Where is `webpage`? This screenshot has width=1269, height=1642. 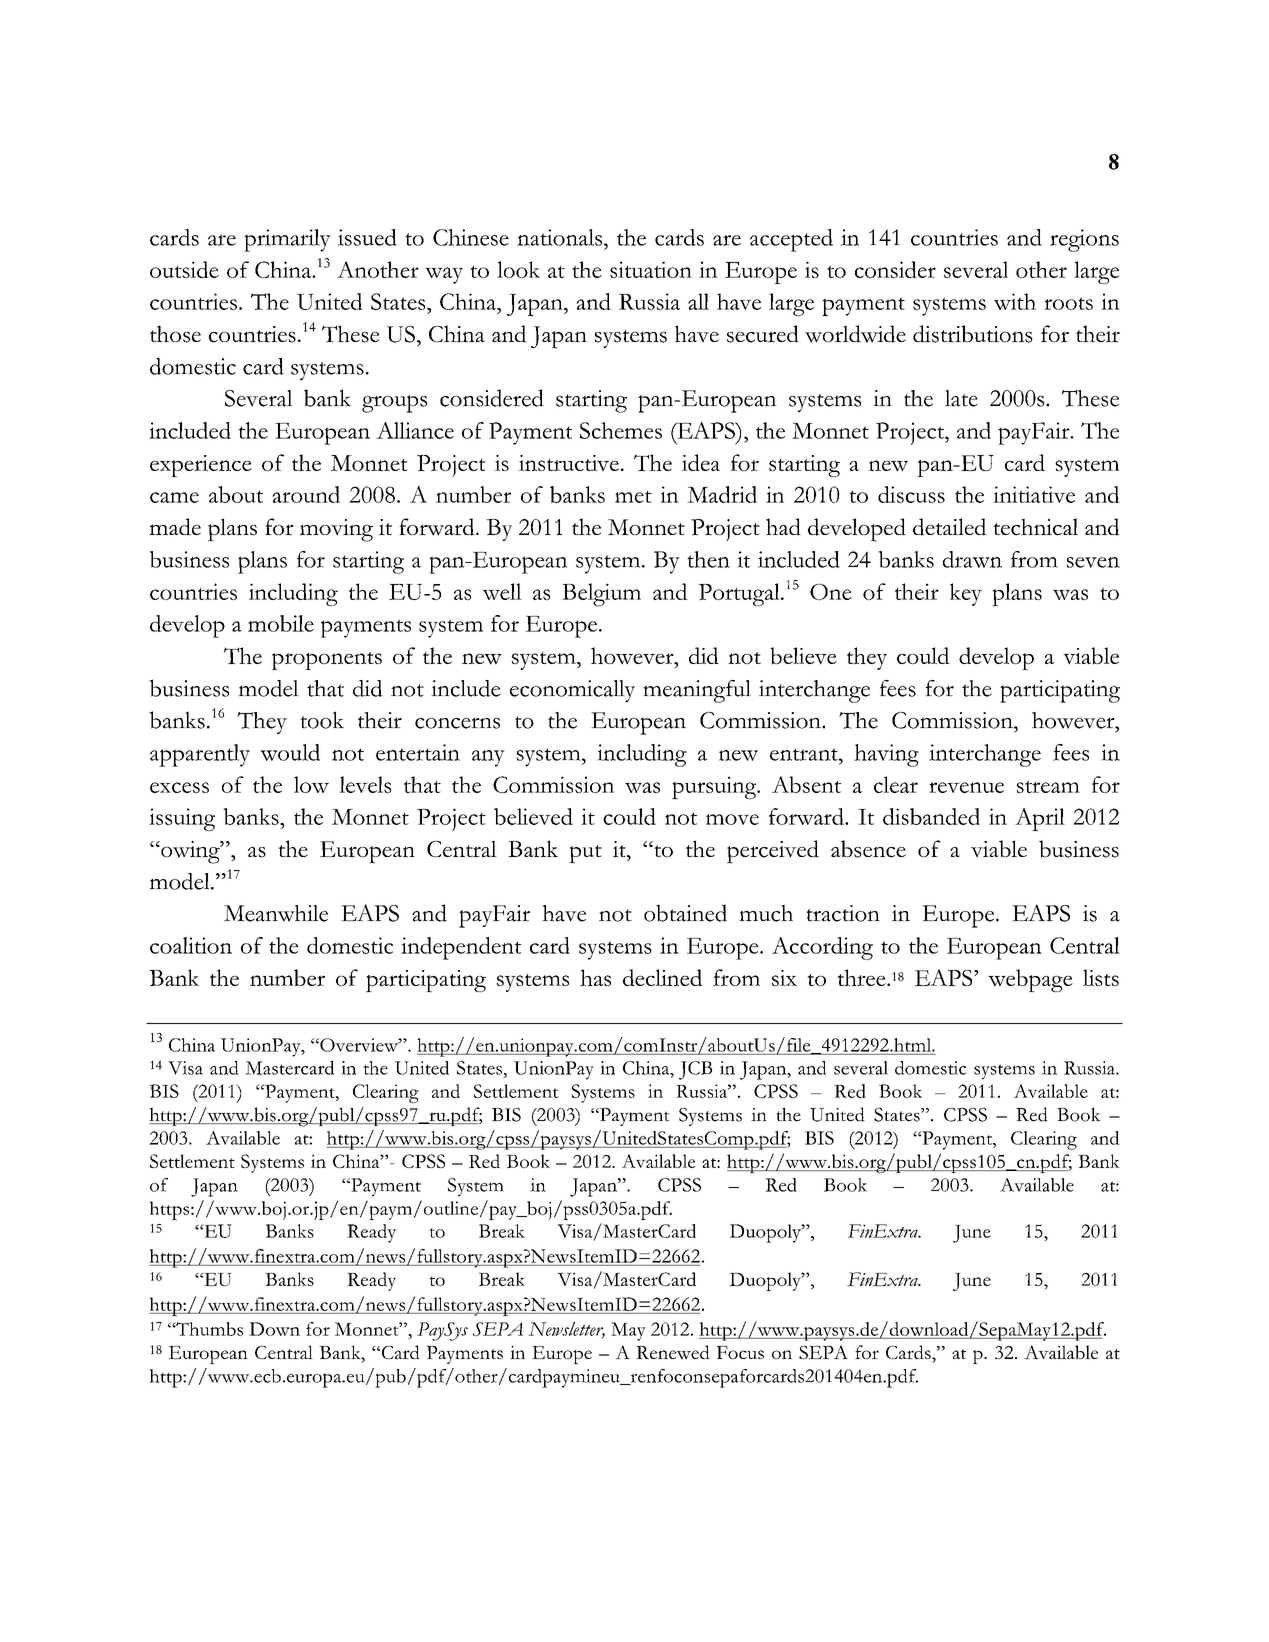 webpage is located at coordinates (1030, 980).
